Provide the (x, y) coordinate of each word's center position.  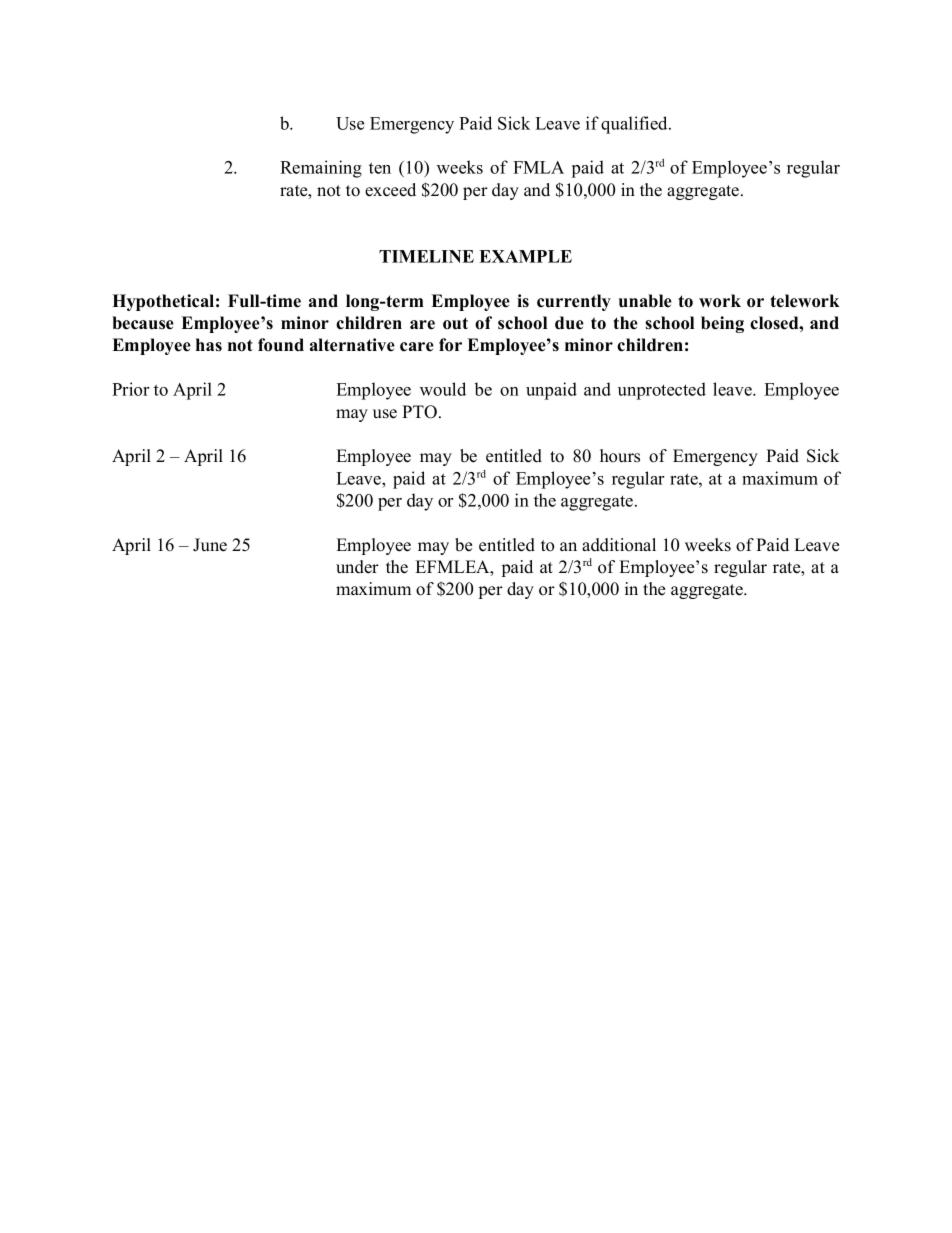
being (722, 324)
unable (645, 301)
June (210, 545)
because (143, 323)
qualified (635, 125)
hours (620, 456)
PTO (419, 412)
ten (380, 168)
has (209, 345)
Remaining (321, 169)
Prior (130, 389)
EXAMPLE (525, 256)
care (417, 347)
